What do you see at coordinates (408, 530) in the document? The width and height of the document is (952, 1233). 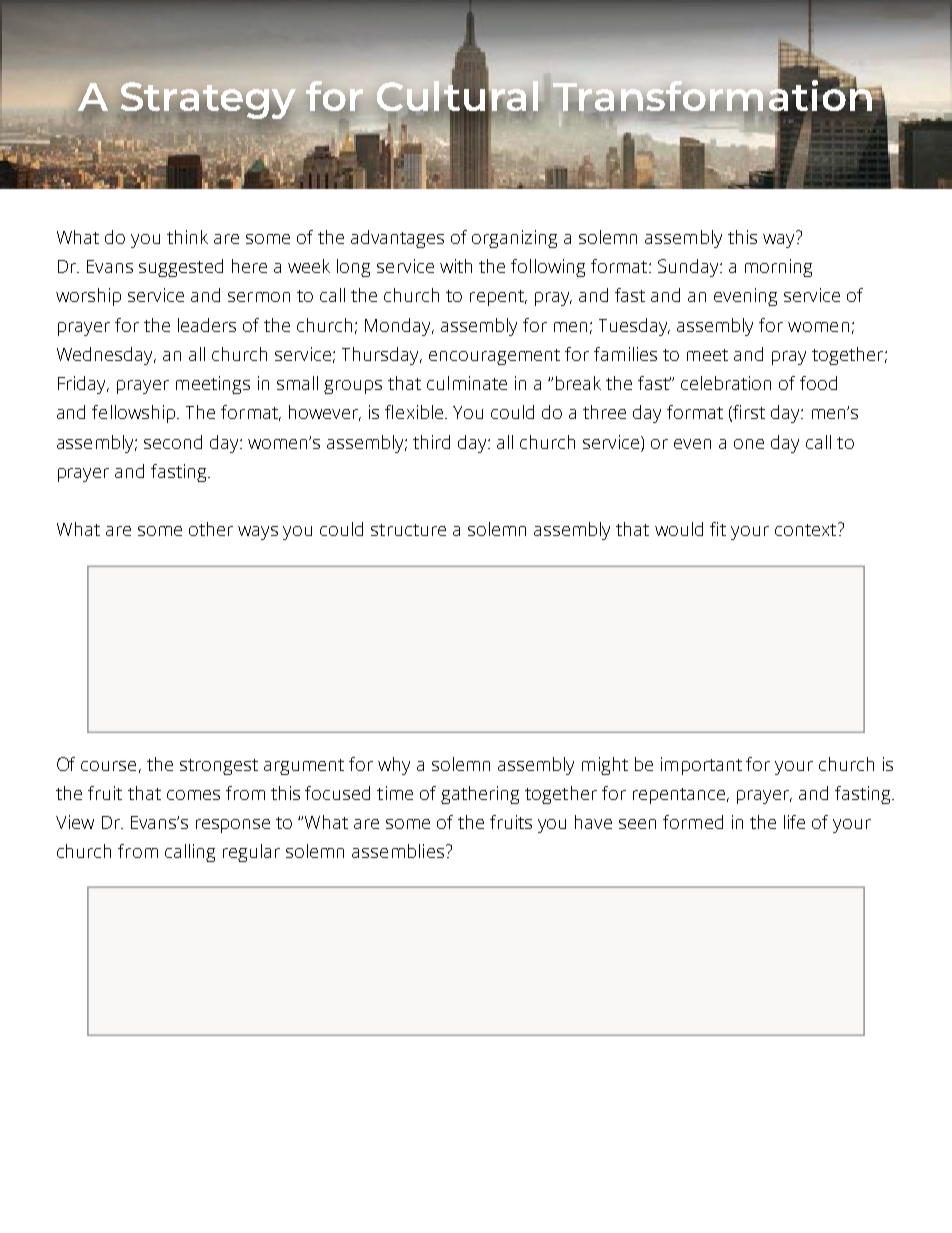 I see `structure` at bounding box center [408, 530].
